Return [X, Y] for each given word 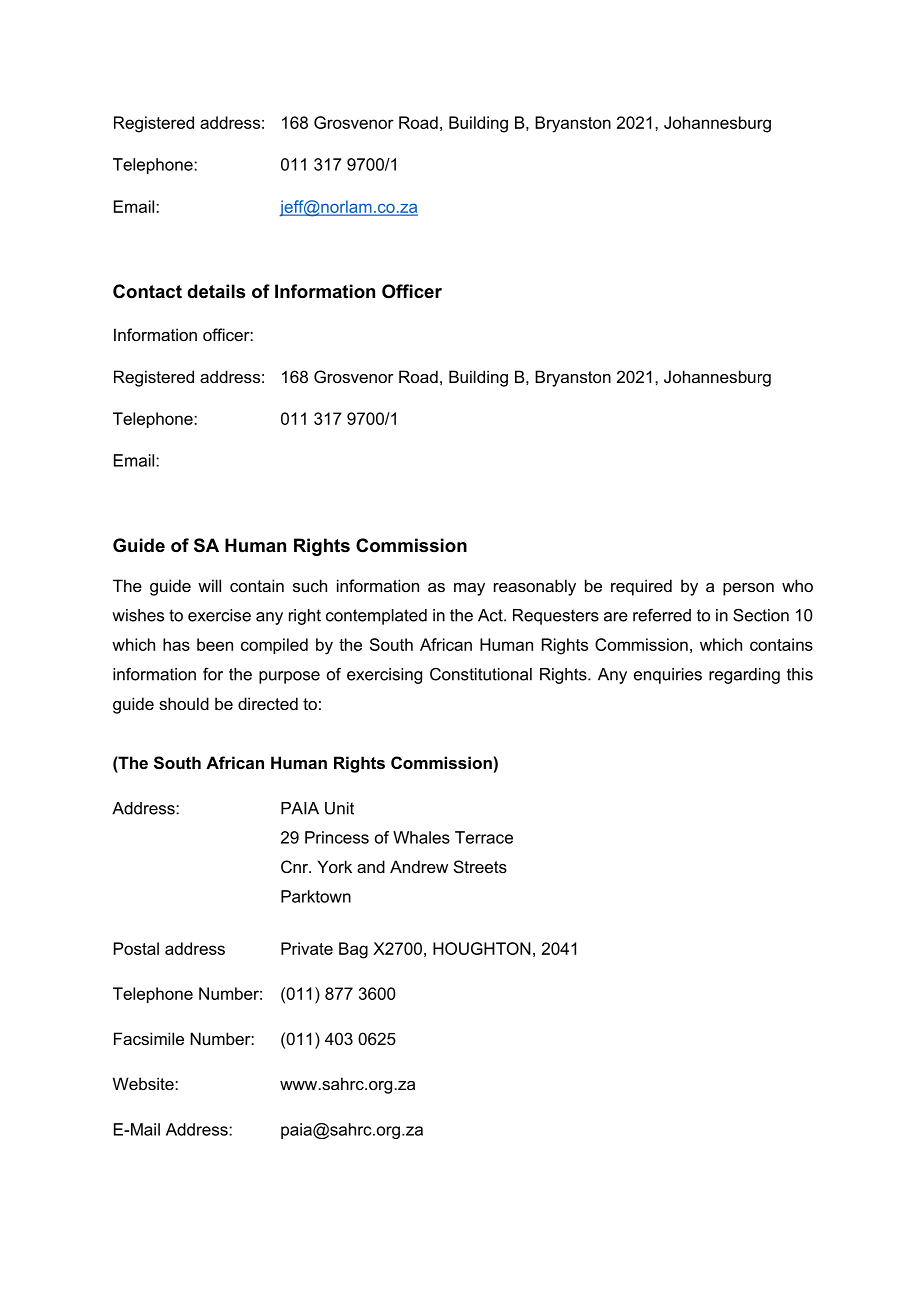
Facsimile [149, 1038]
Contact [147, 291]
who [797, 585]
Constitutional [481, 674]
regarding [744, 676]
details [216, 291]
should [184, 703]
